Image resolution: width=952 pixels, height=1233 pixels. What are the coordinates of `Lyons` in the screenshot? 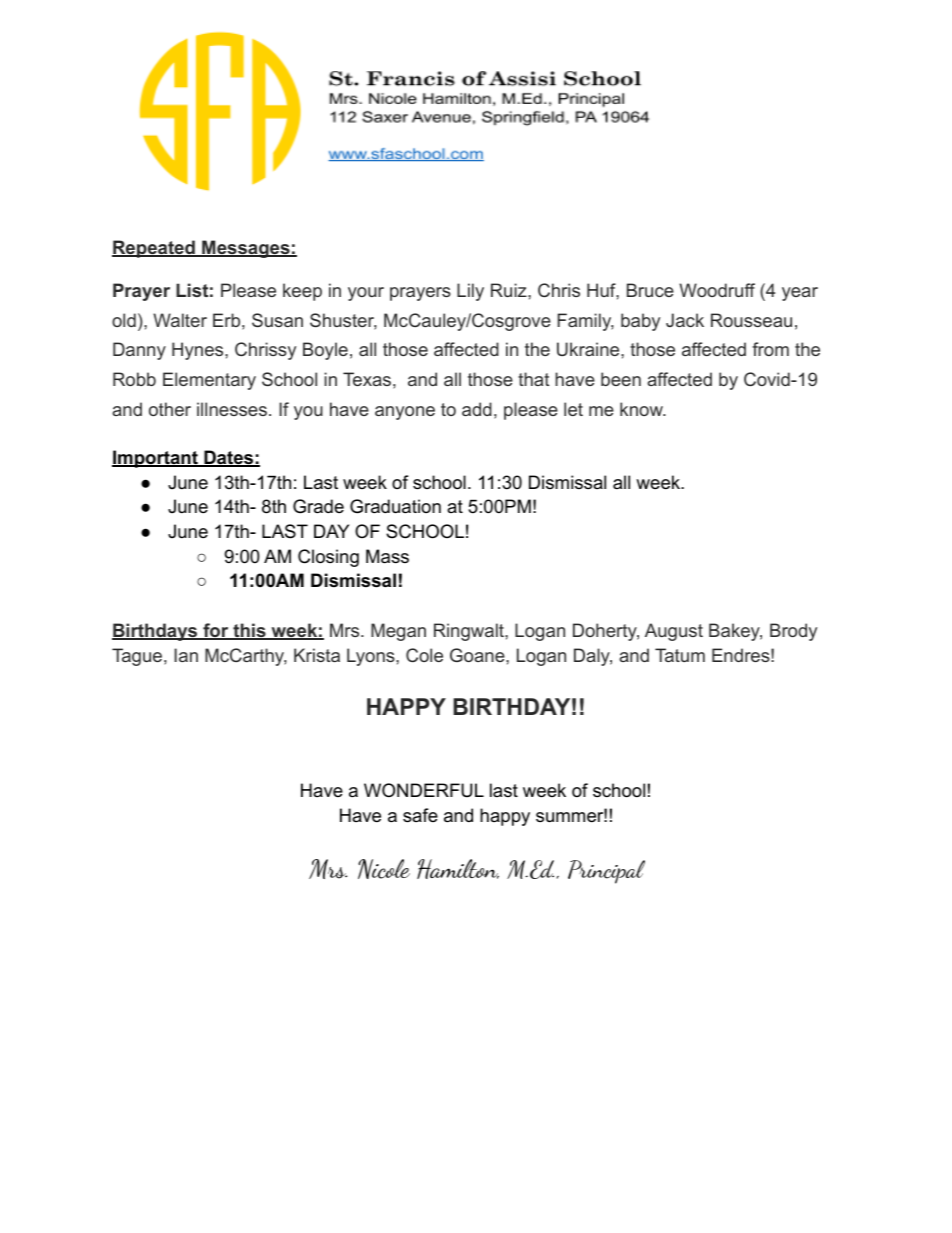 It's located at (372, 657).
